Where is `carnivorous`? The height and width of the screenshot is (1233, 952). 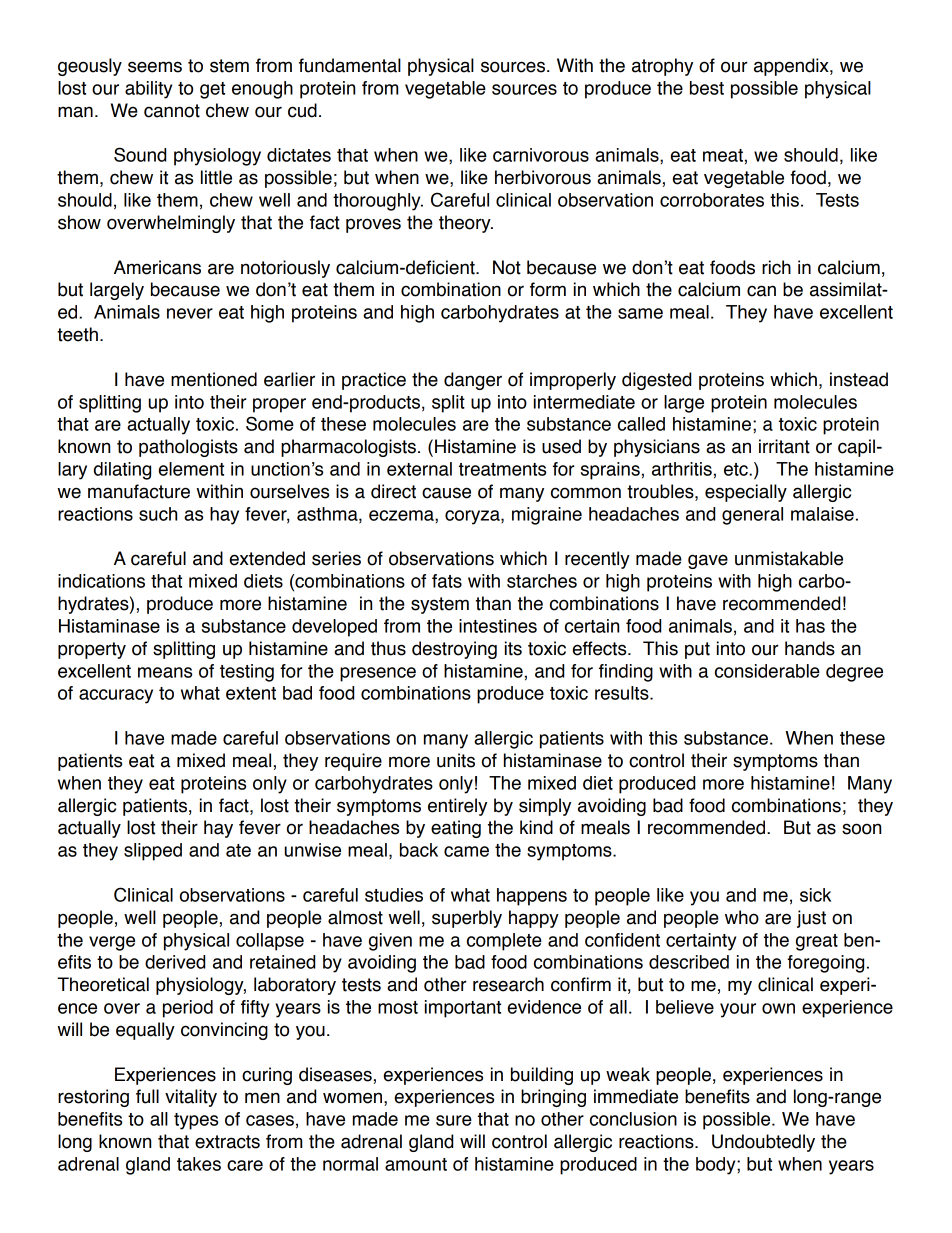
carnivorous is located at coordinates (541, 155).
